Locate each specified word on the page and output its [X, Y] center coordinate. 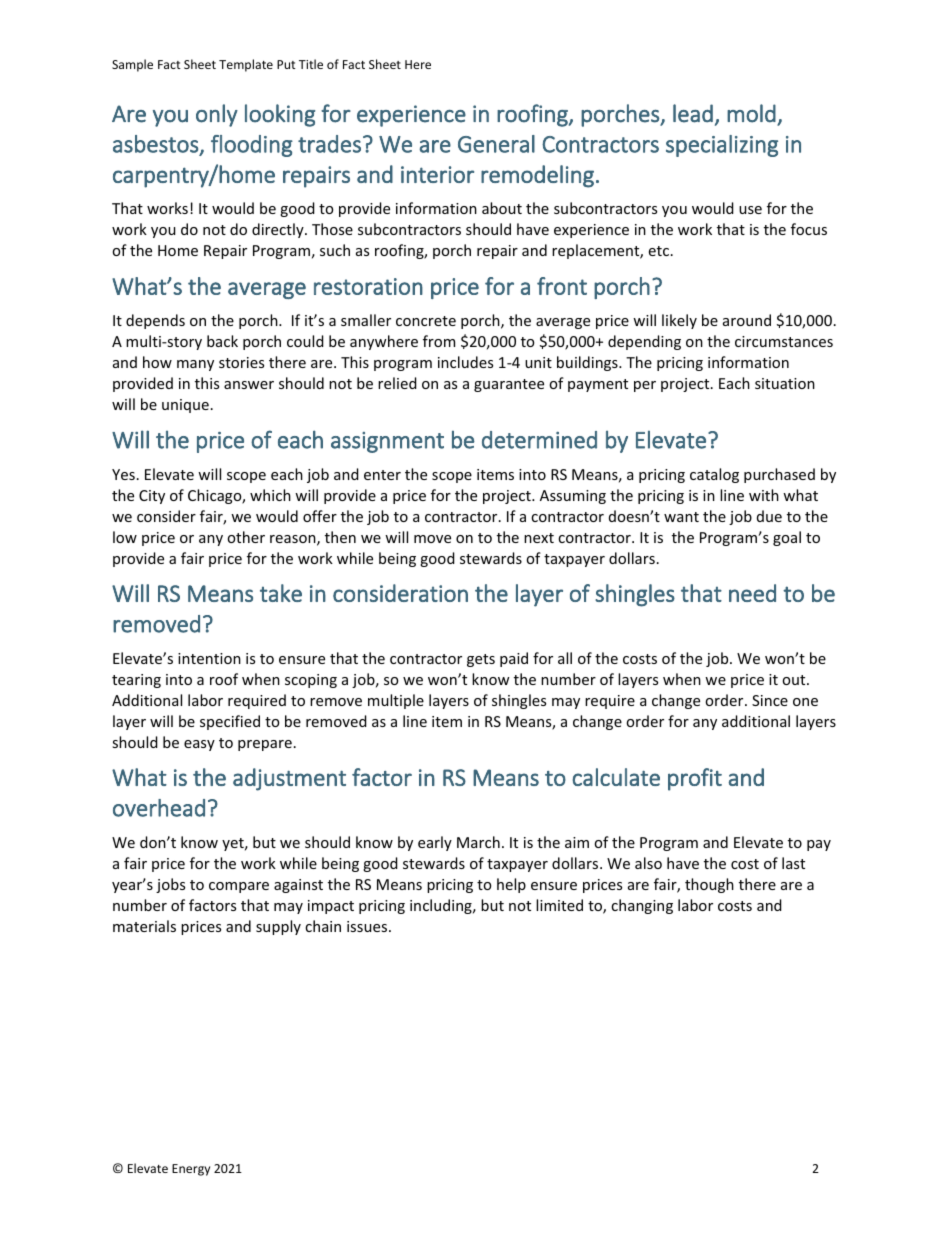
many [195, 365]
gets [481, 660]
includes [465, 362]
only [217, 115]
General [496, 144]
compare [239, 887]
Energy [191, 1170]
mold [751, 113]
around [747, 320]
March [478, 842]
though [709, 885]
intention [209, 658]
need [752, 593]
